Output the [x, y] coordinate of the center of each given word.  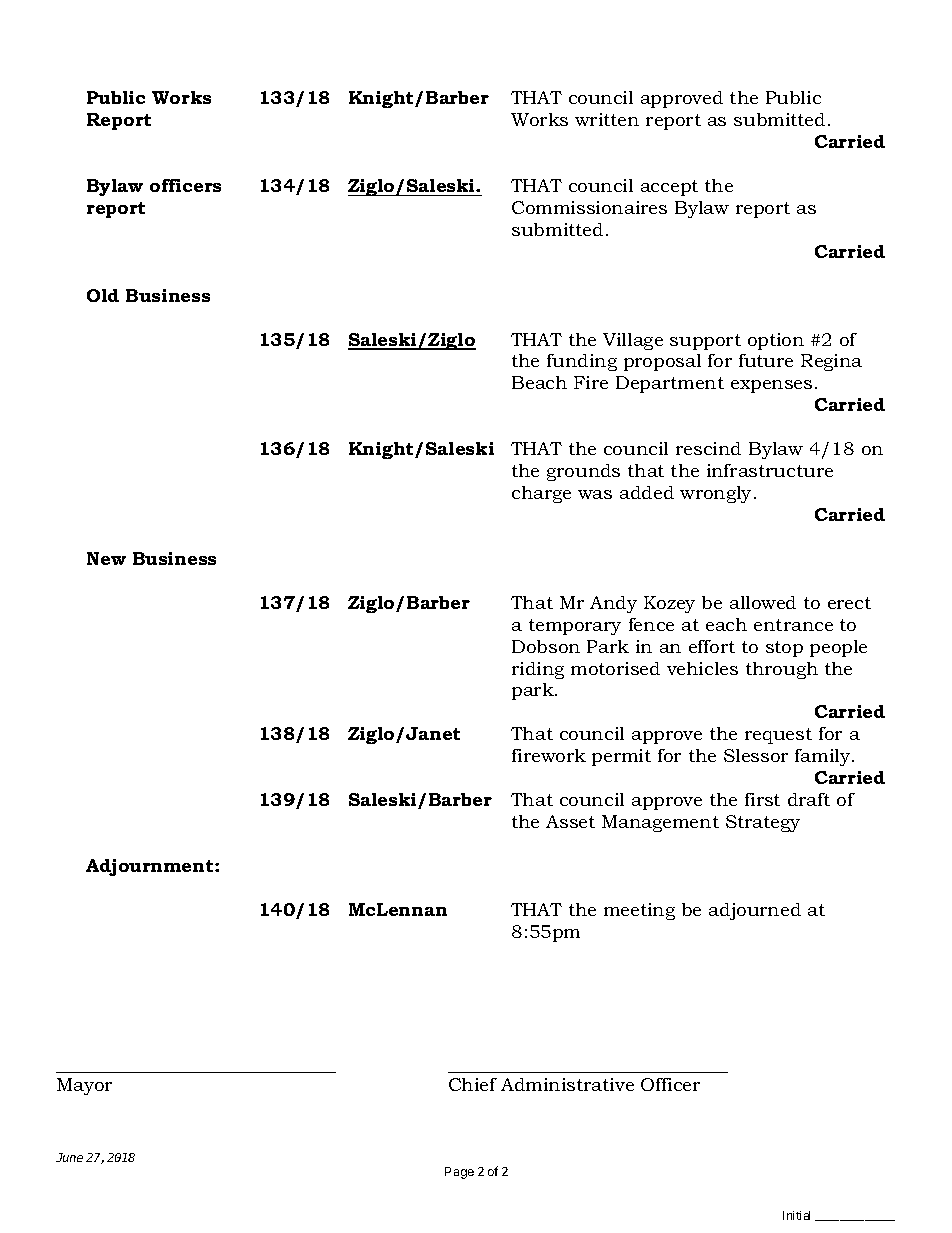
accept [669, 188]
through [782, 670]
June [69, 1157]
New [106, 558]
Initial [796, 1215]
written [607, 119]
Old [103, 295]
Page [459, 1173]
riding [538, 670]
